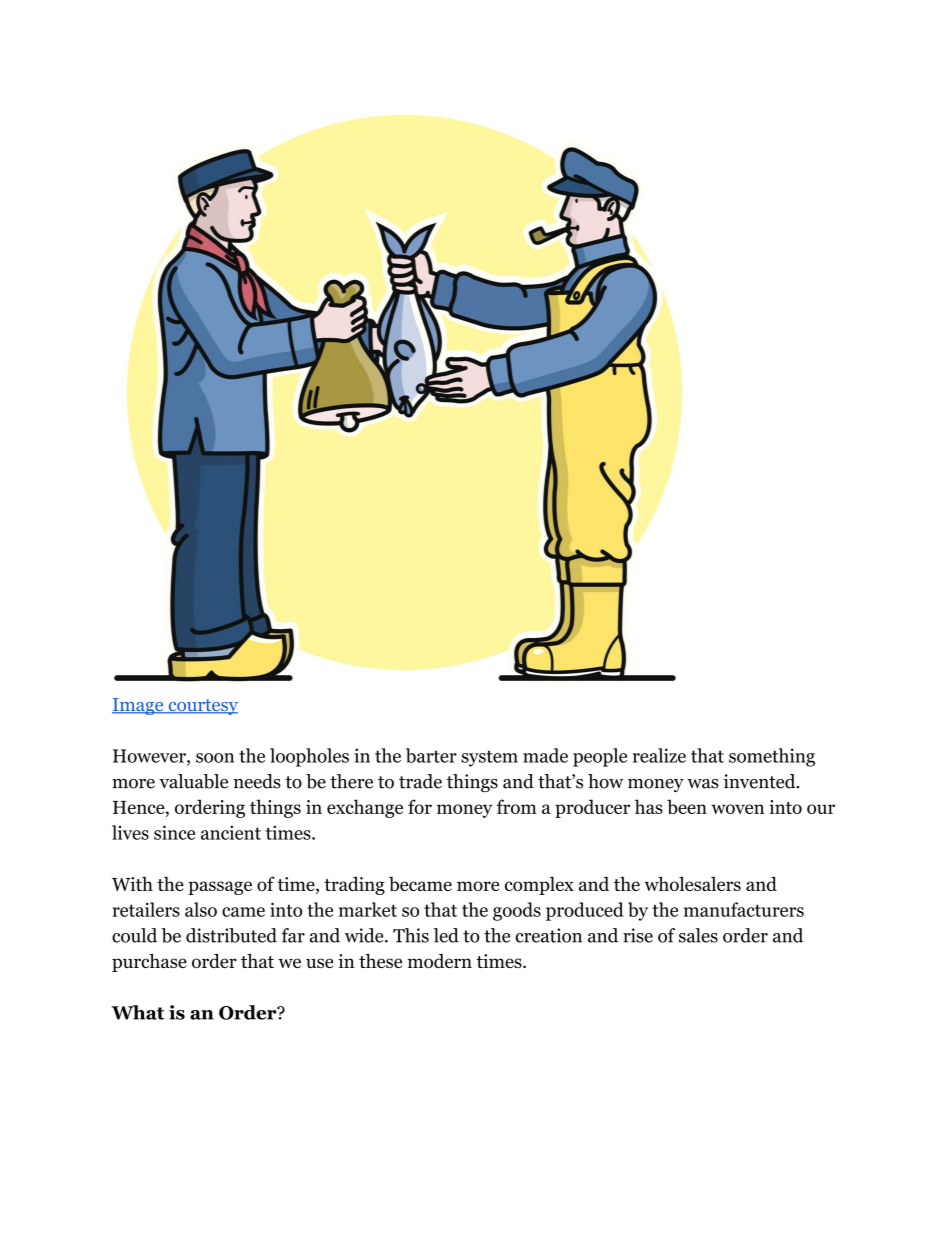 The height and width of the screenshot is (1233, 952). I want to click on sales, so click(698, 935).
